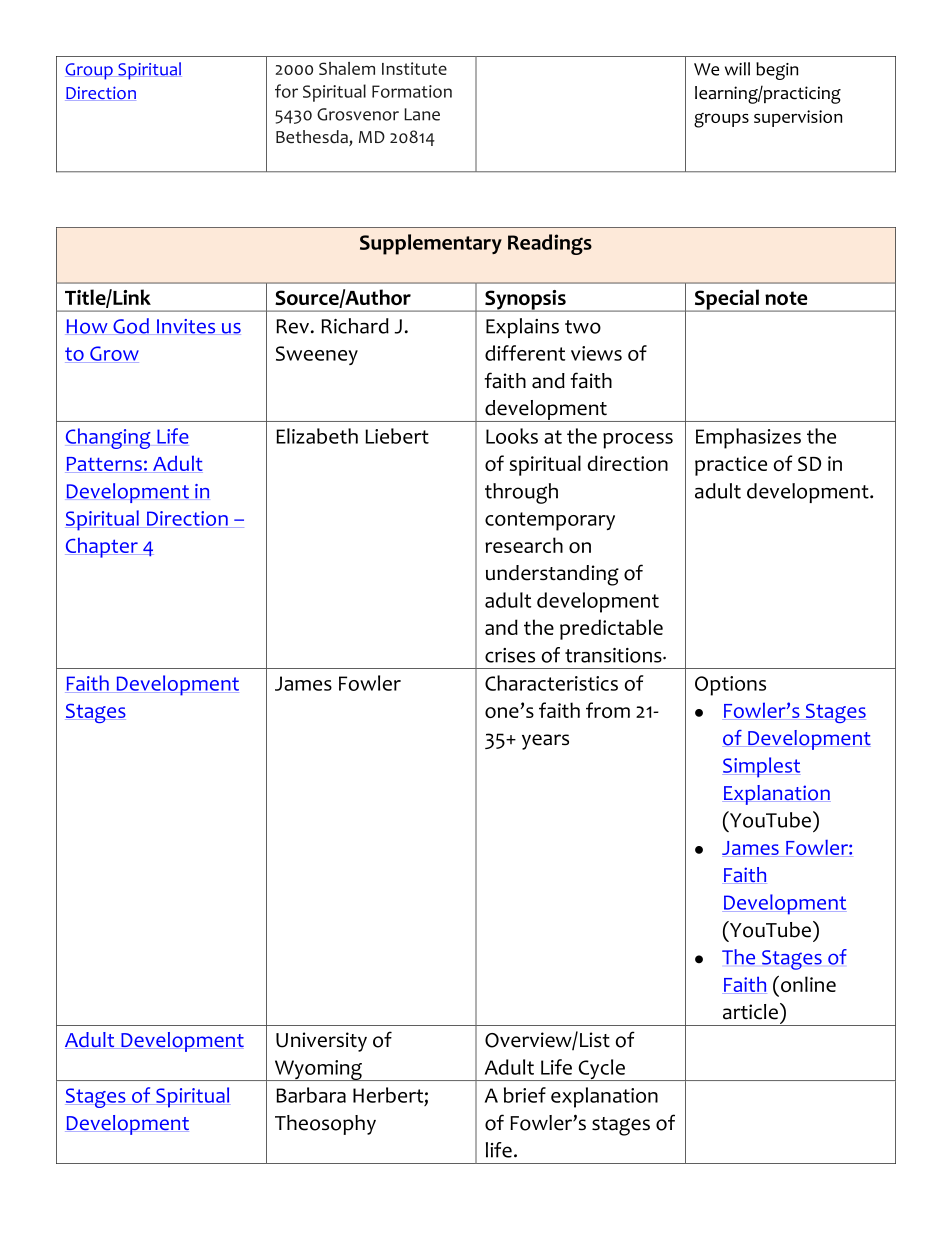 This screenshot has width=952, height=1233. What do you see at coordinates (102, 548) in the screenshot?
I see `Chapter` at bounding box center [102, 548].
